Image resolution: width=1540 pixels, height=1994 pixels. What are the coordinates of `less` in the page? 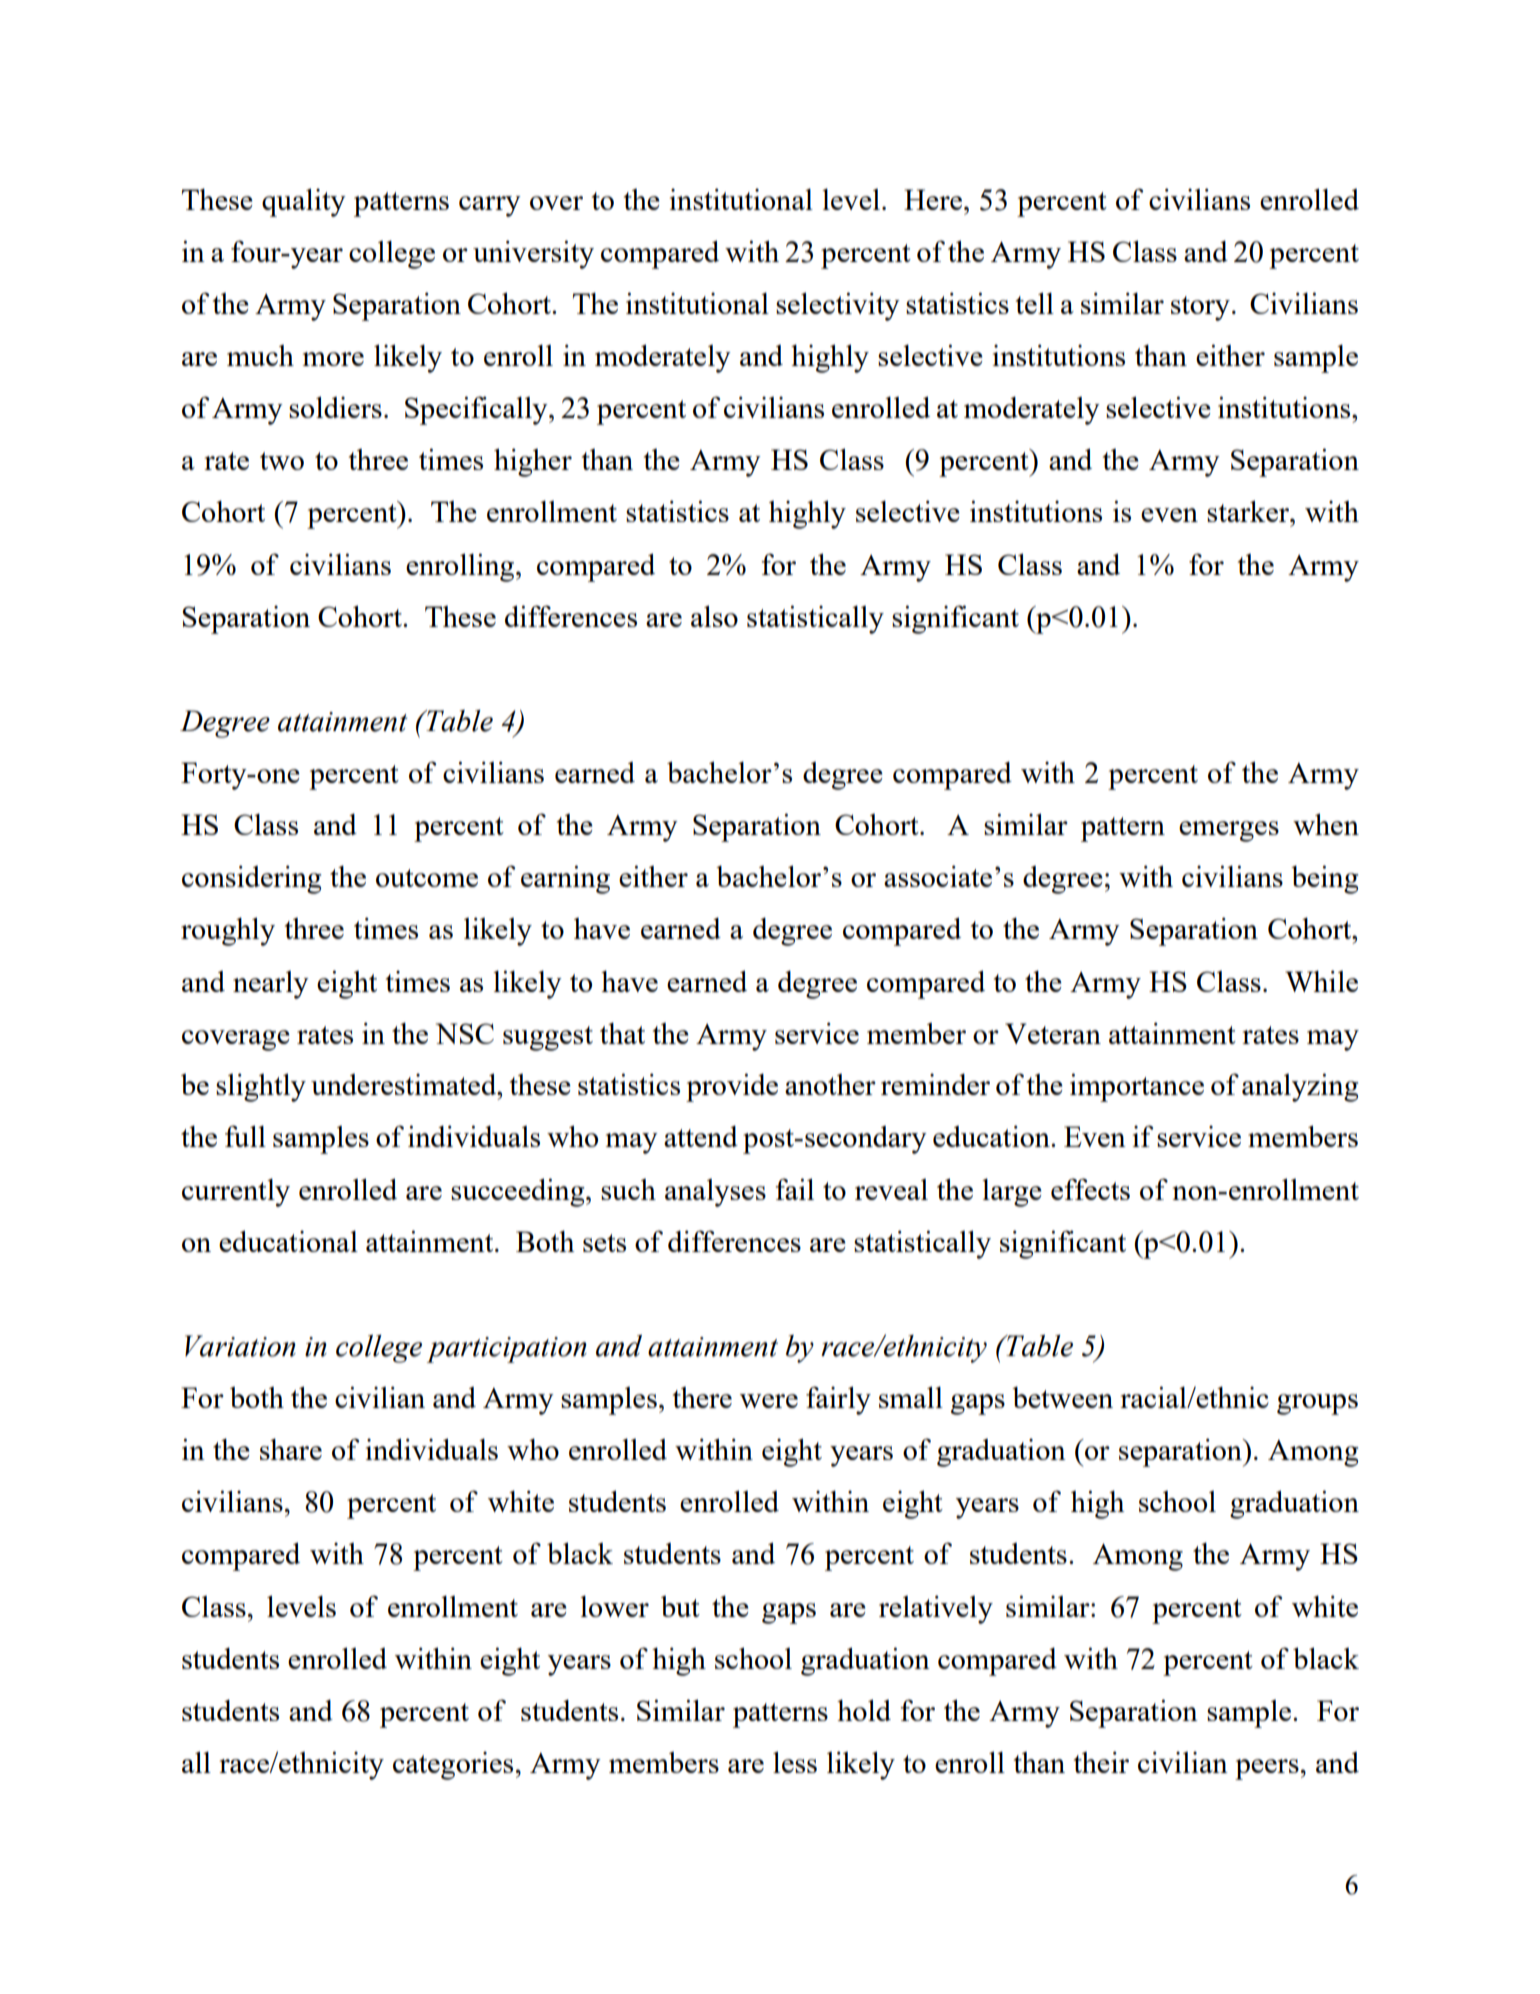 It's located at (795, 1762).
